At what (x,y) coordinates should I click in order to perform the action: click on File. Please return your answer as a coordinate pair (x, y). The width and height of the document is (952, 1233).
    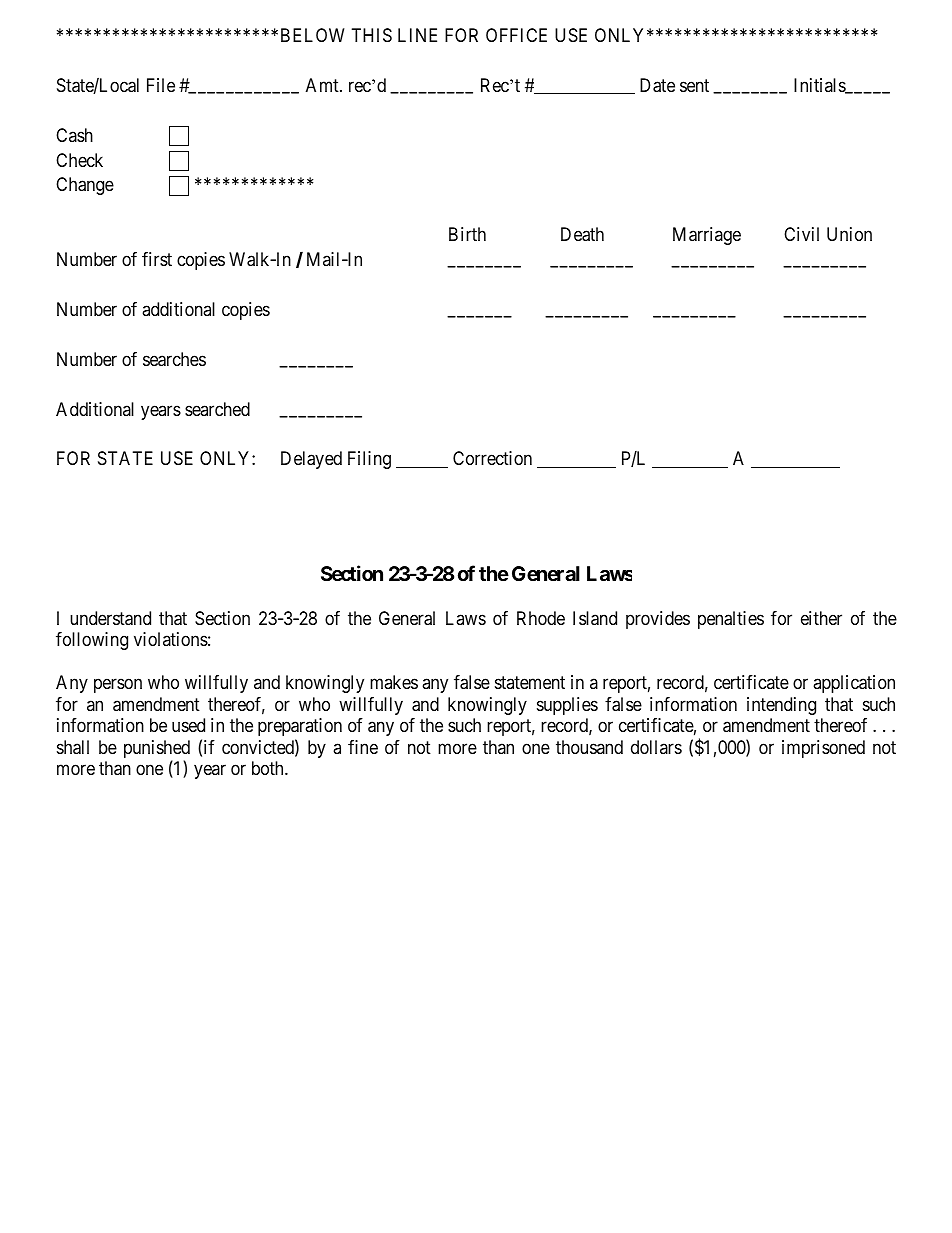
    Looking at the image, I should click on (161, 85).
